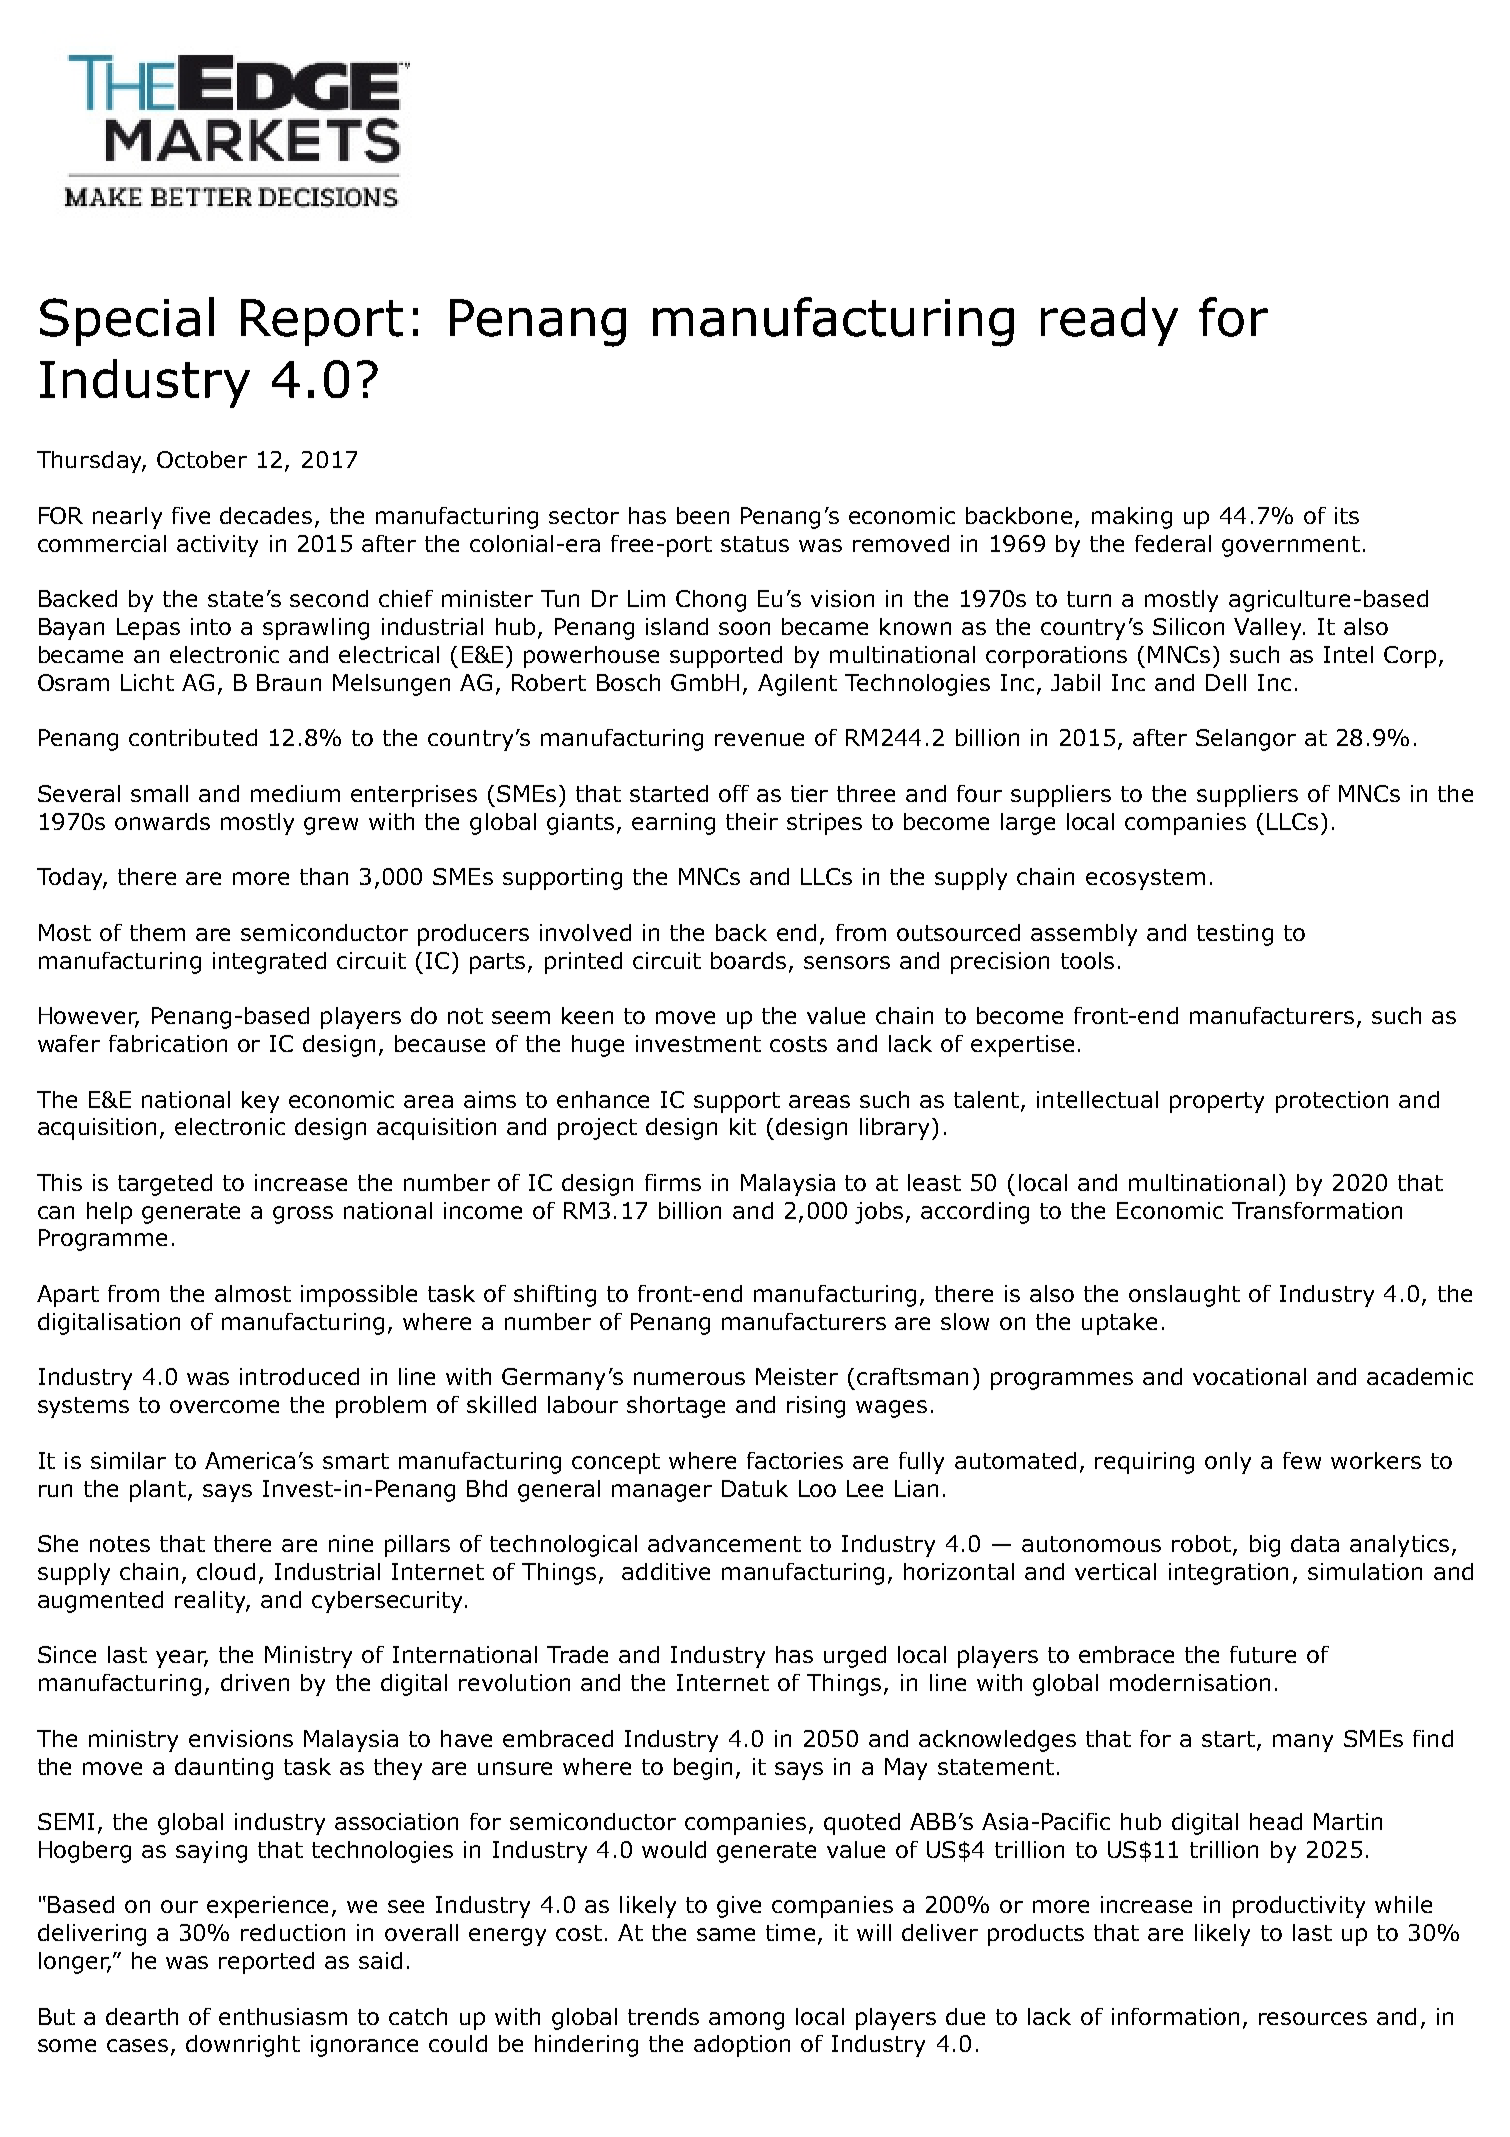 The width and height of the document is (1510, 2137). Describe the element at coordinates (1109, 321) in the document. I see `ready` at that location.
